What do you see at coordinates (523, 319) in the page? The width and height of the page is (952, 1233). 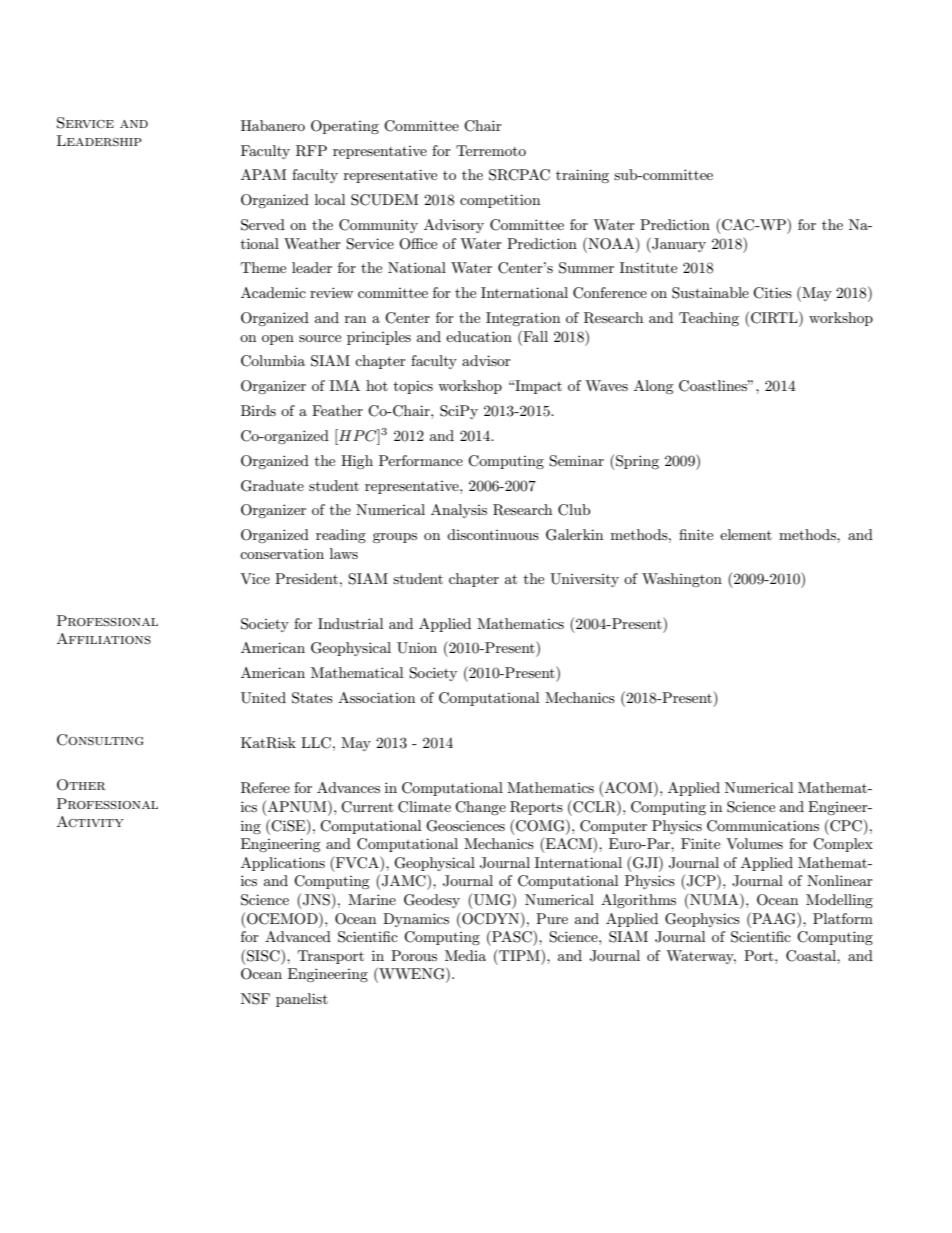 I see `Integration` at bounding box center [523, 319].
